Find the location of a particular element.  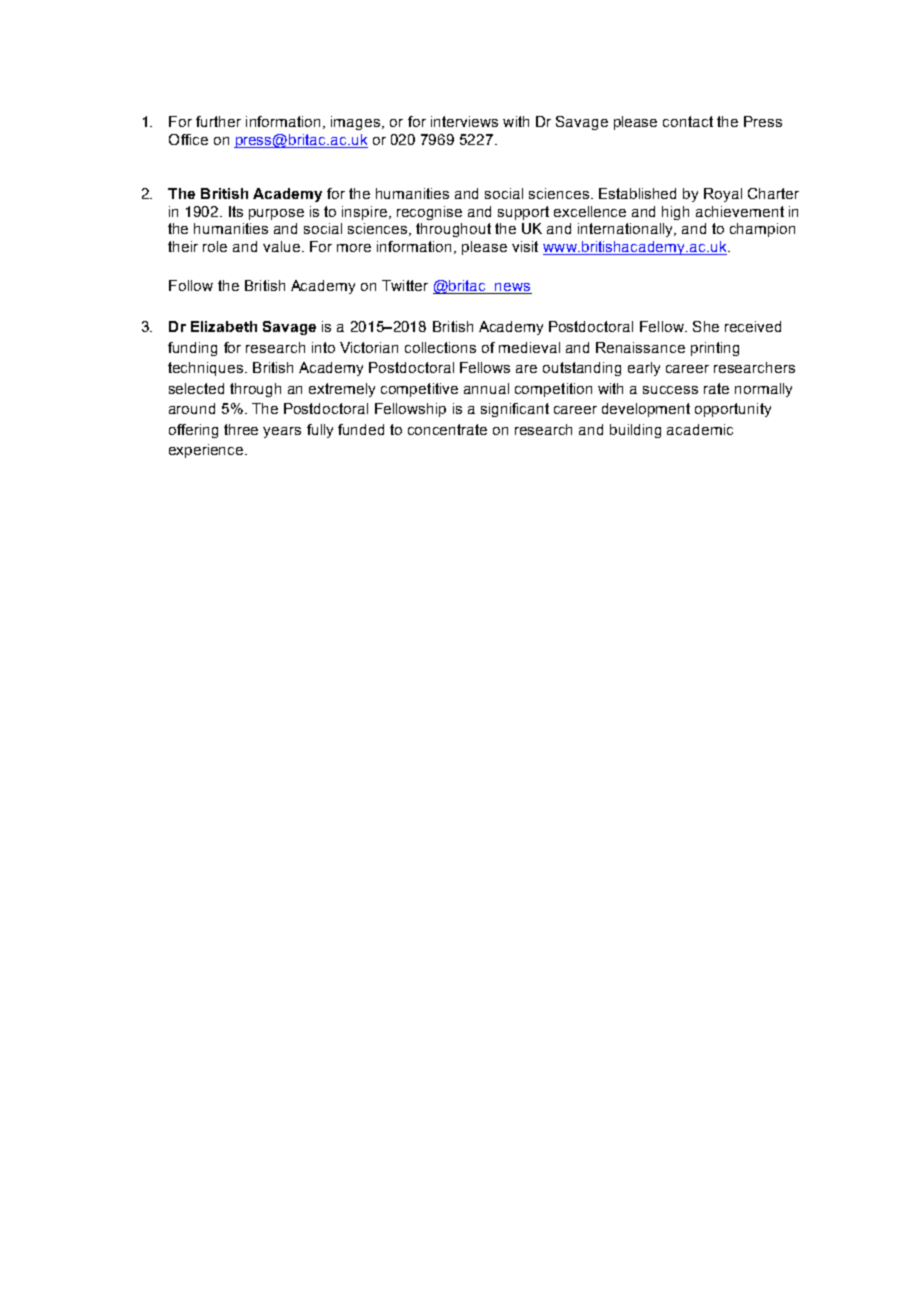

years is located at coordinates (282, 432).
